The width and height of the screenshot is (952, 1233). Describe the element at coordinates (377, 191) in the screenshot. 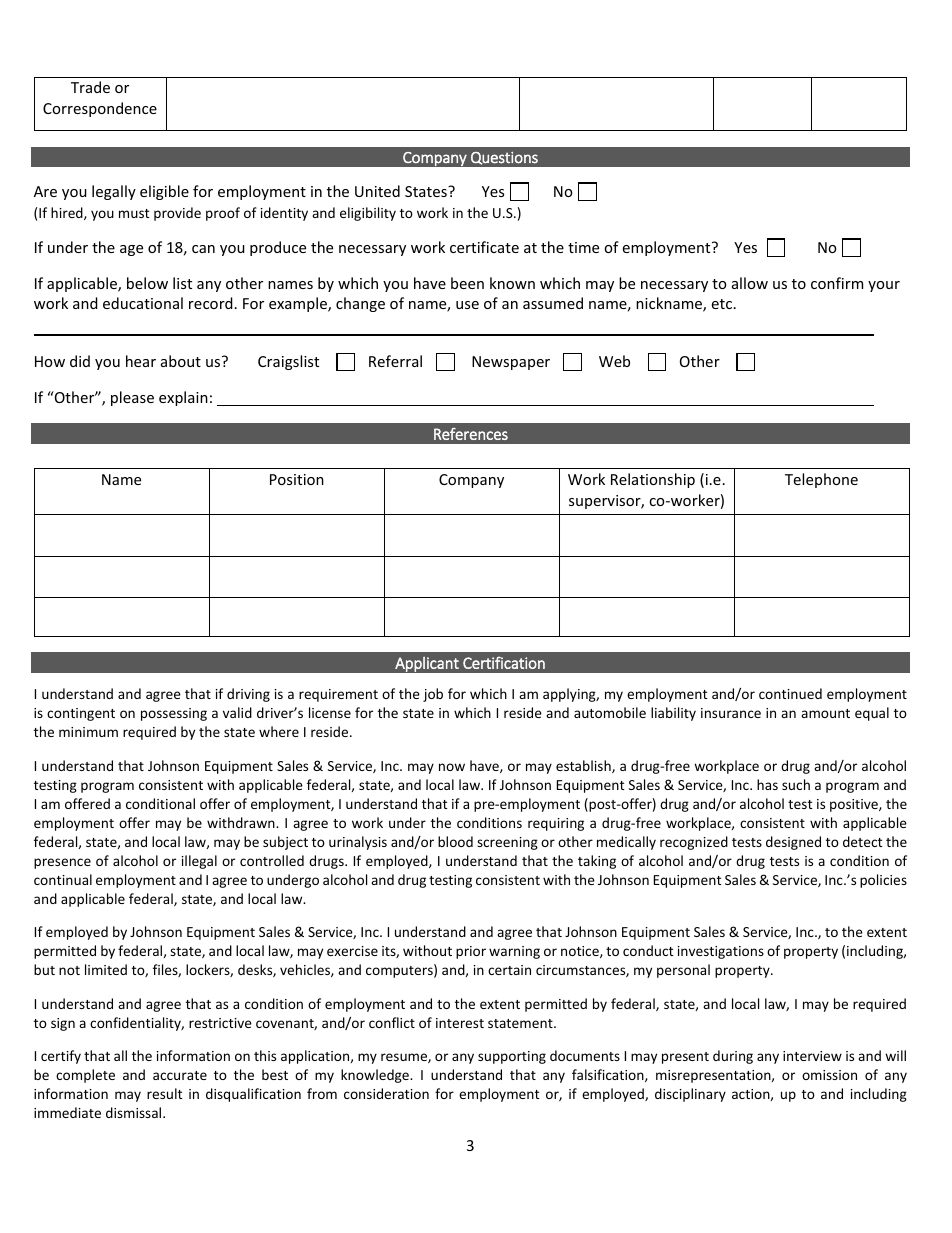

I see `United` at that location.
